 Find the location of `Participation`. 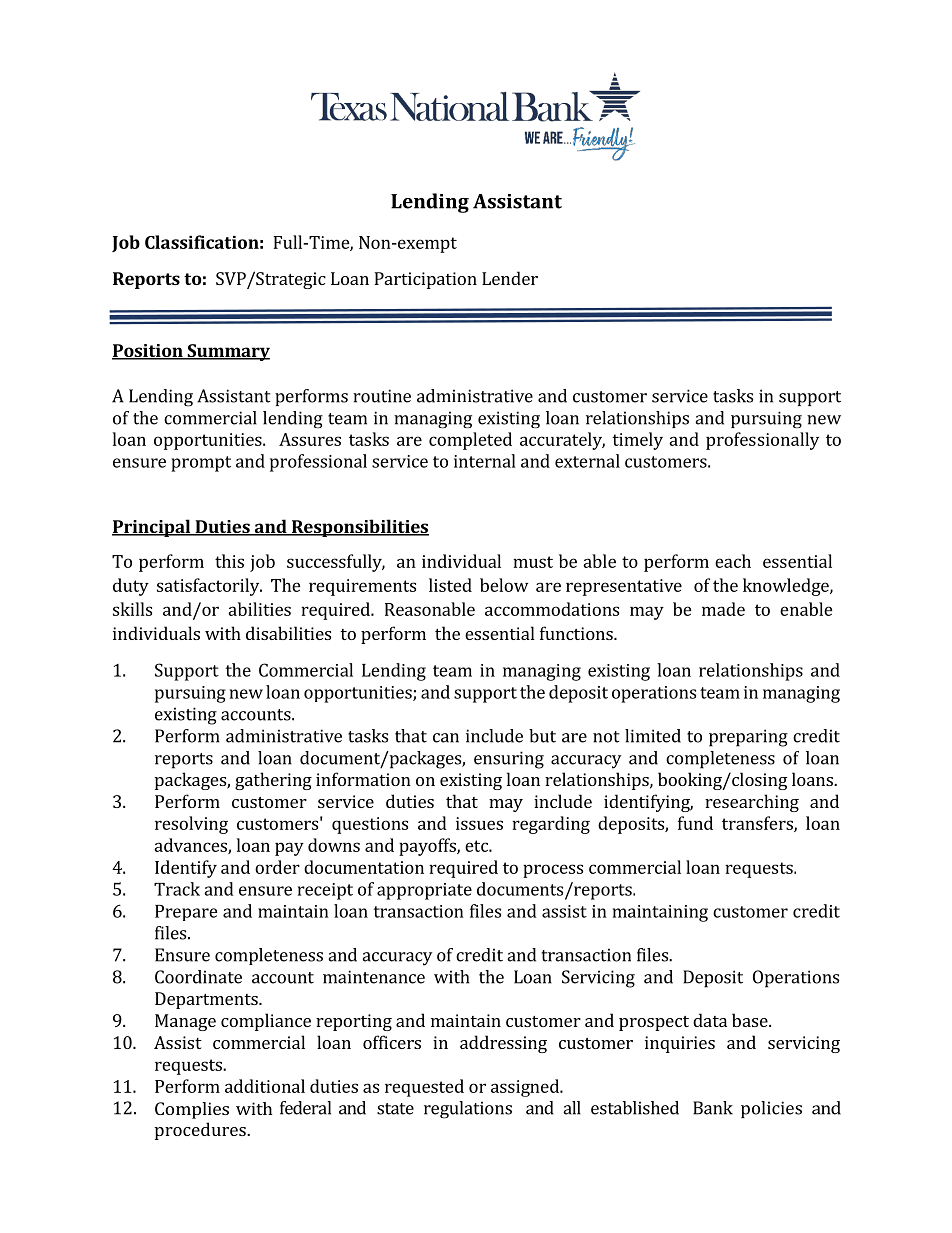

Participation is located at coordinates (425, 280).
